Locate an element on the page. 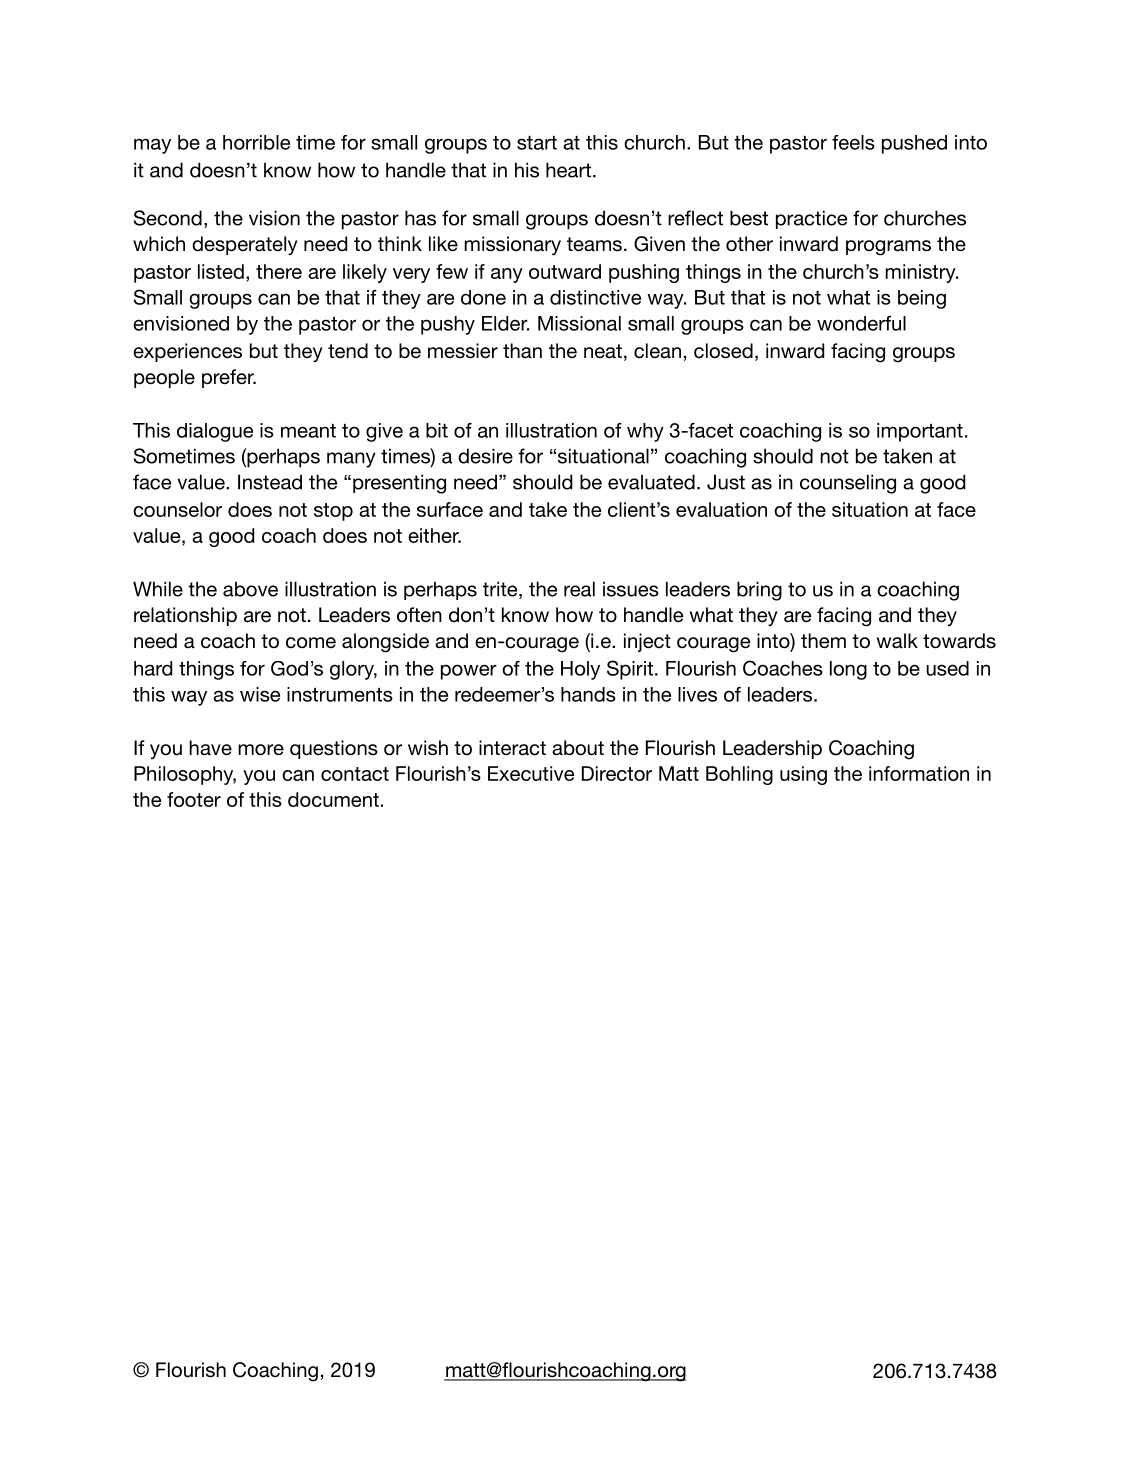  footer is located at coordinates (194, 799).
